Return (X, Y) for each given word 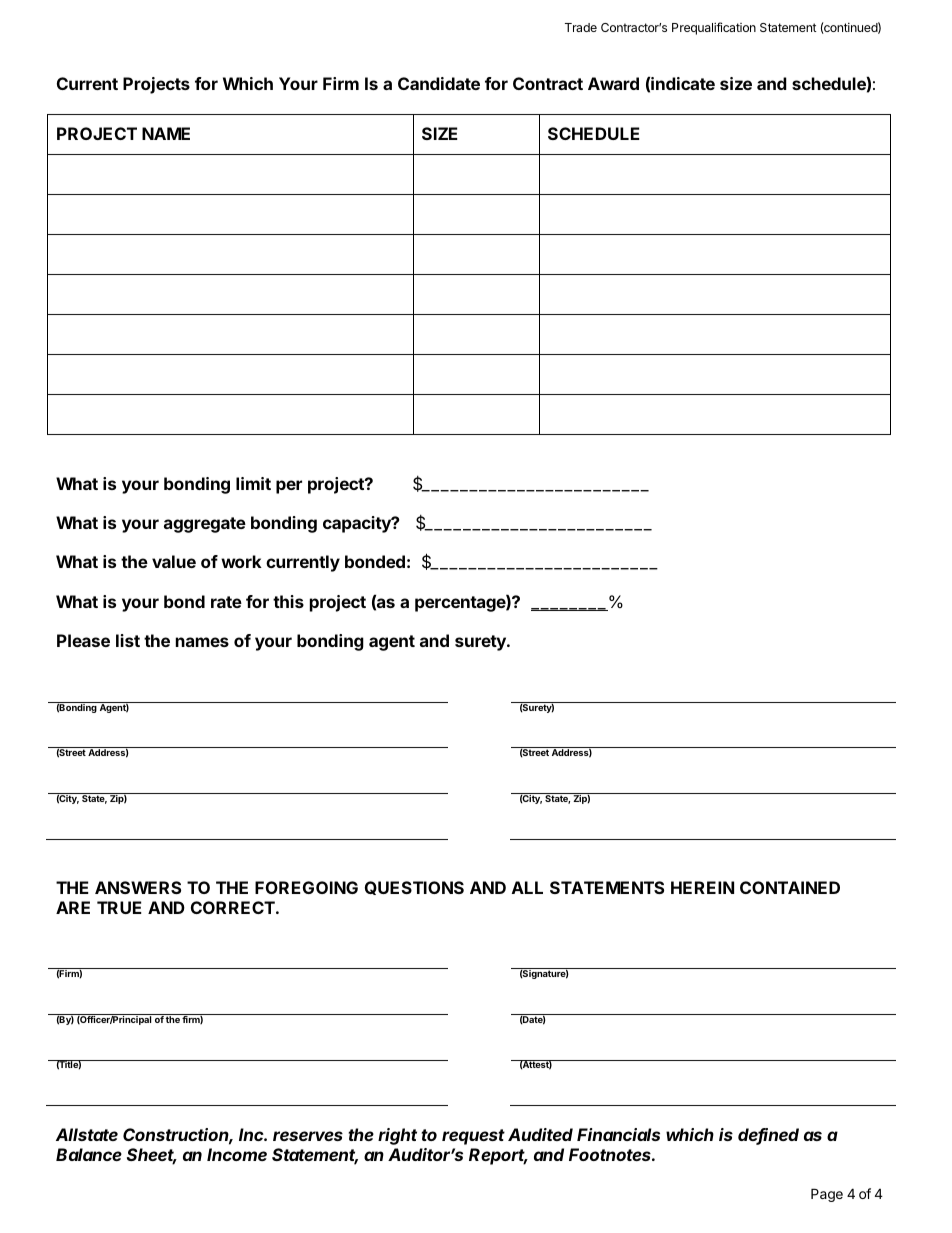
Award (613, 83)
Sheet (152, 1156)
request (473, 1137)
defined (768, 1136)
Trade (581, 27)
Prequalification (714, 28)
